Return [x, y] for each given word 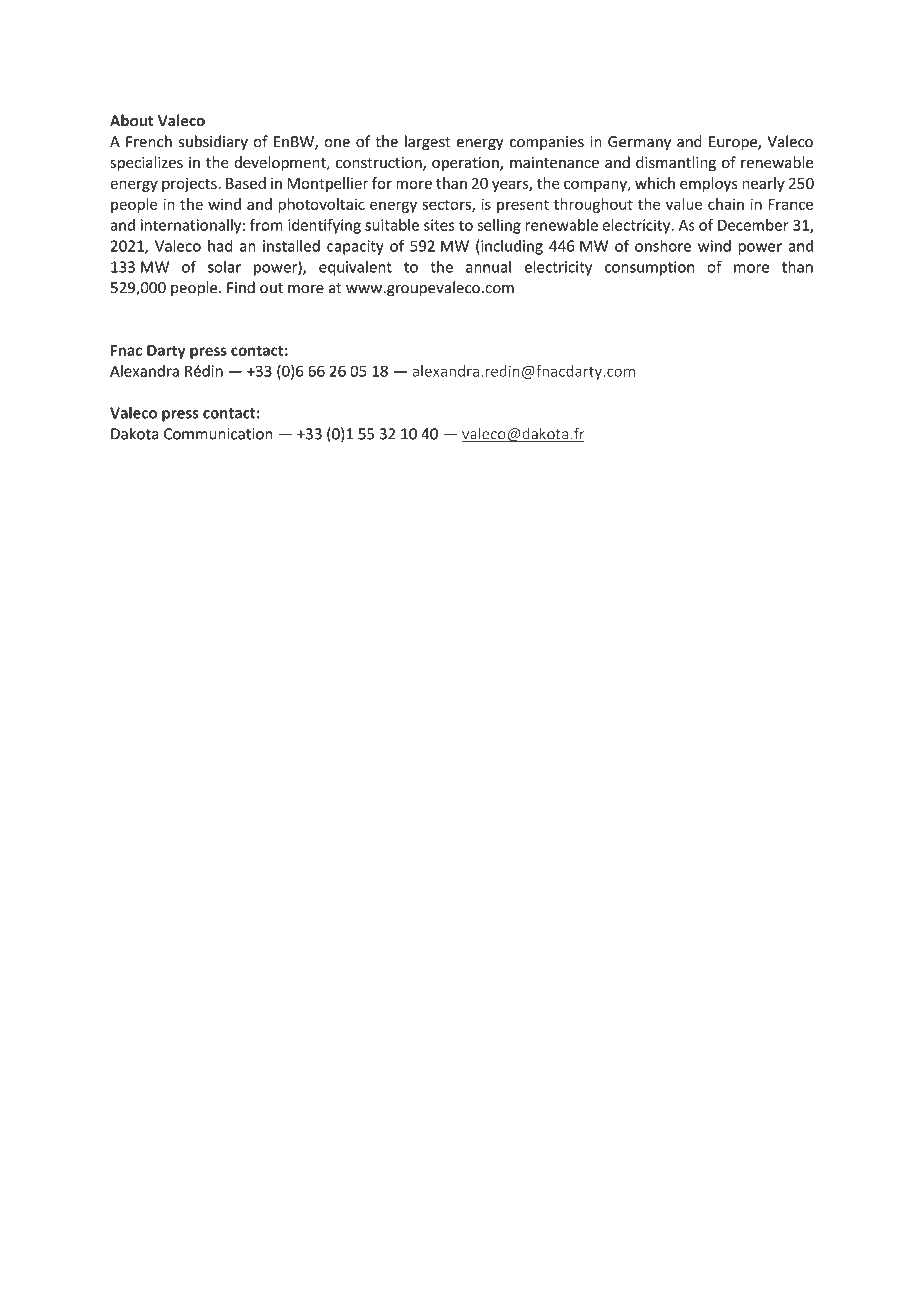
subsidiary [213, 142]
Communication [218, 434]
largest [428, 143]
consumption [649, 268]
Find [241, 287]
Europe [734, 143]
